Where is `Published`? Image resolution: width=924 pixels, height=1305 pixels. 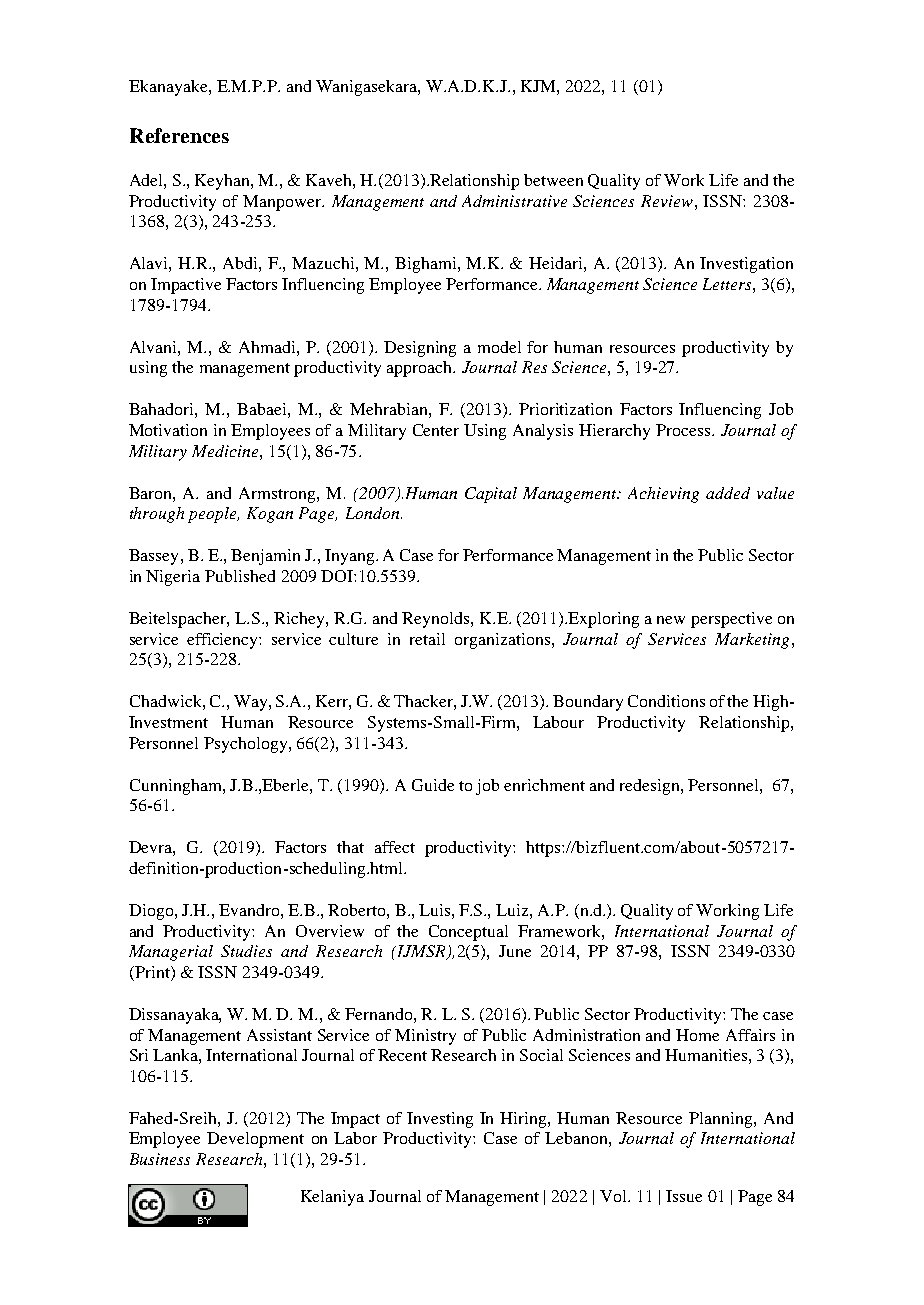
Published is located at coordinates (240, 576).
